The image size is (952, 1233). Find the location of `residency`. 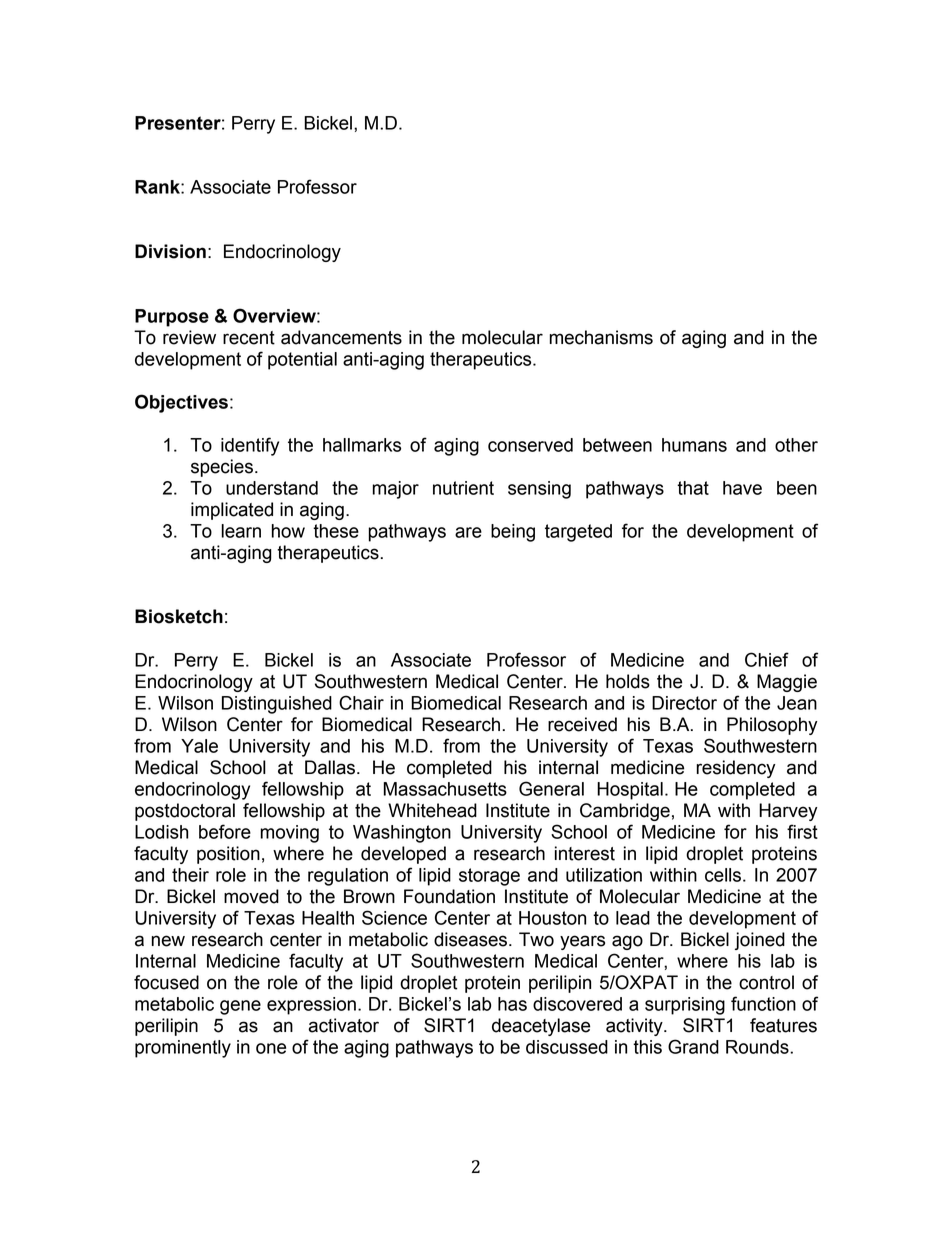

residency is located at coordinates (735, 769).
